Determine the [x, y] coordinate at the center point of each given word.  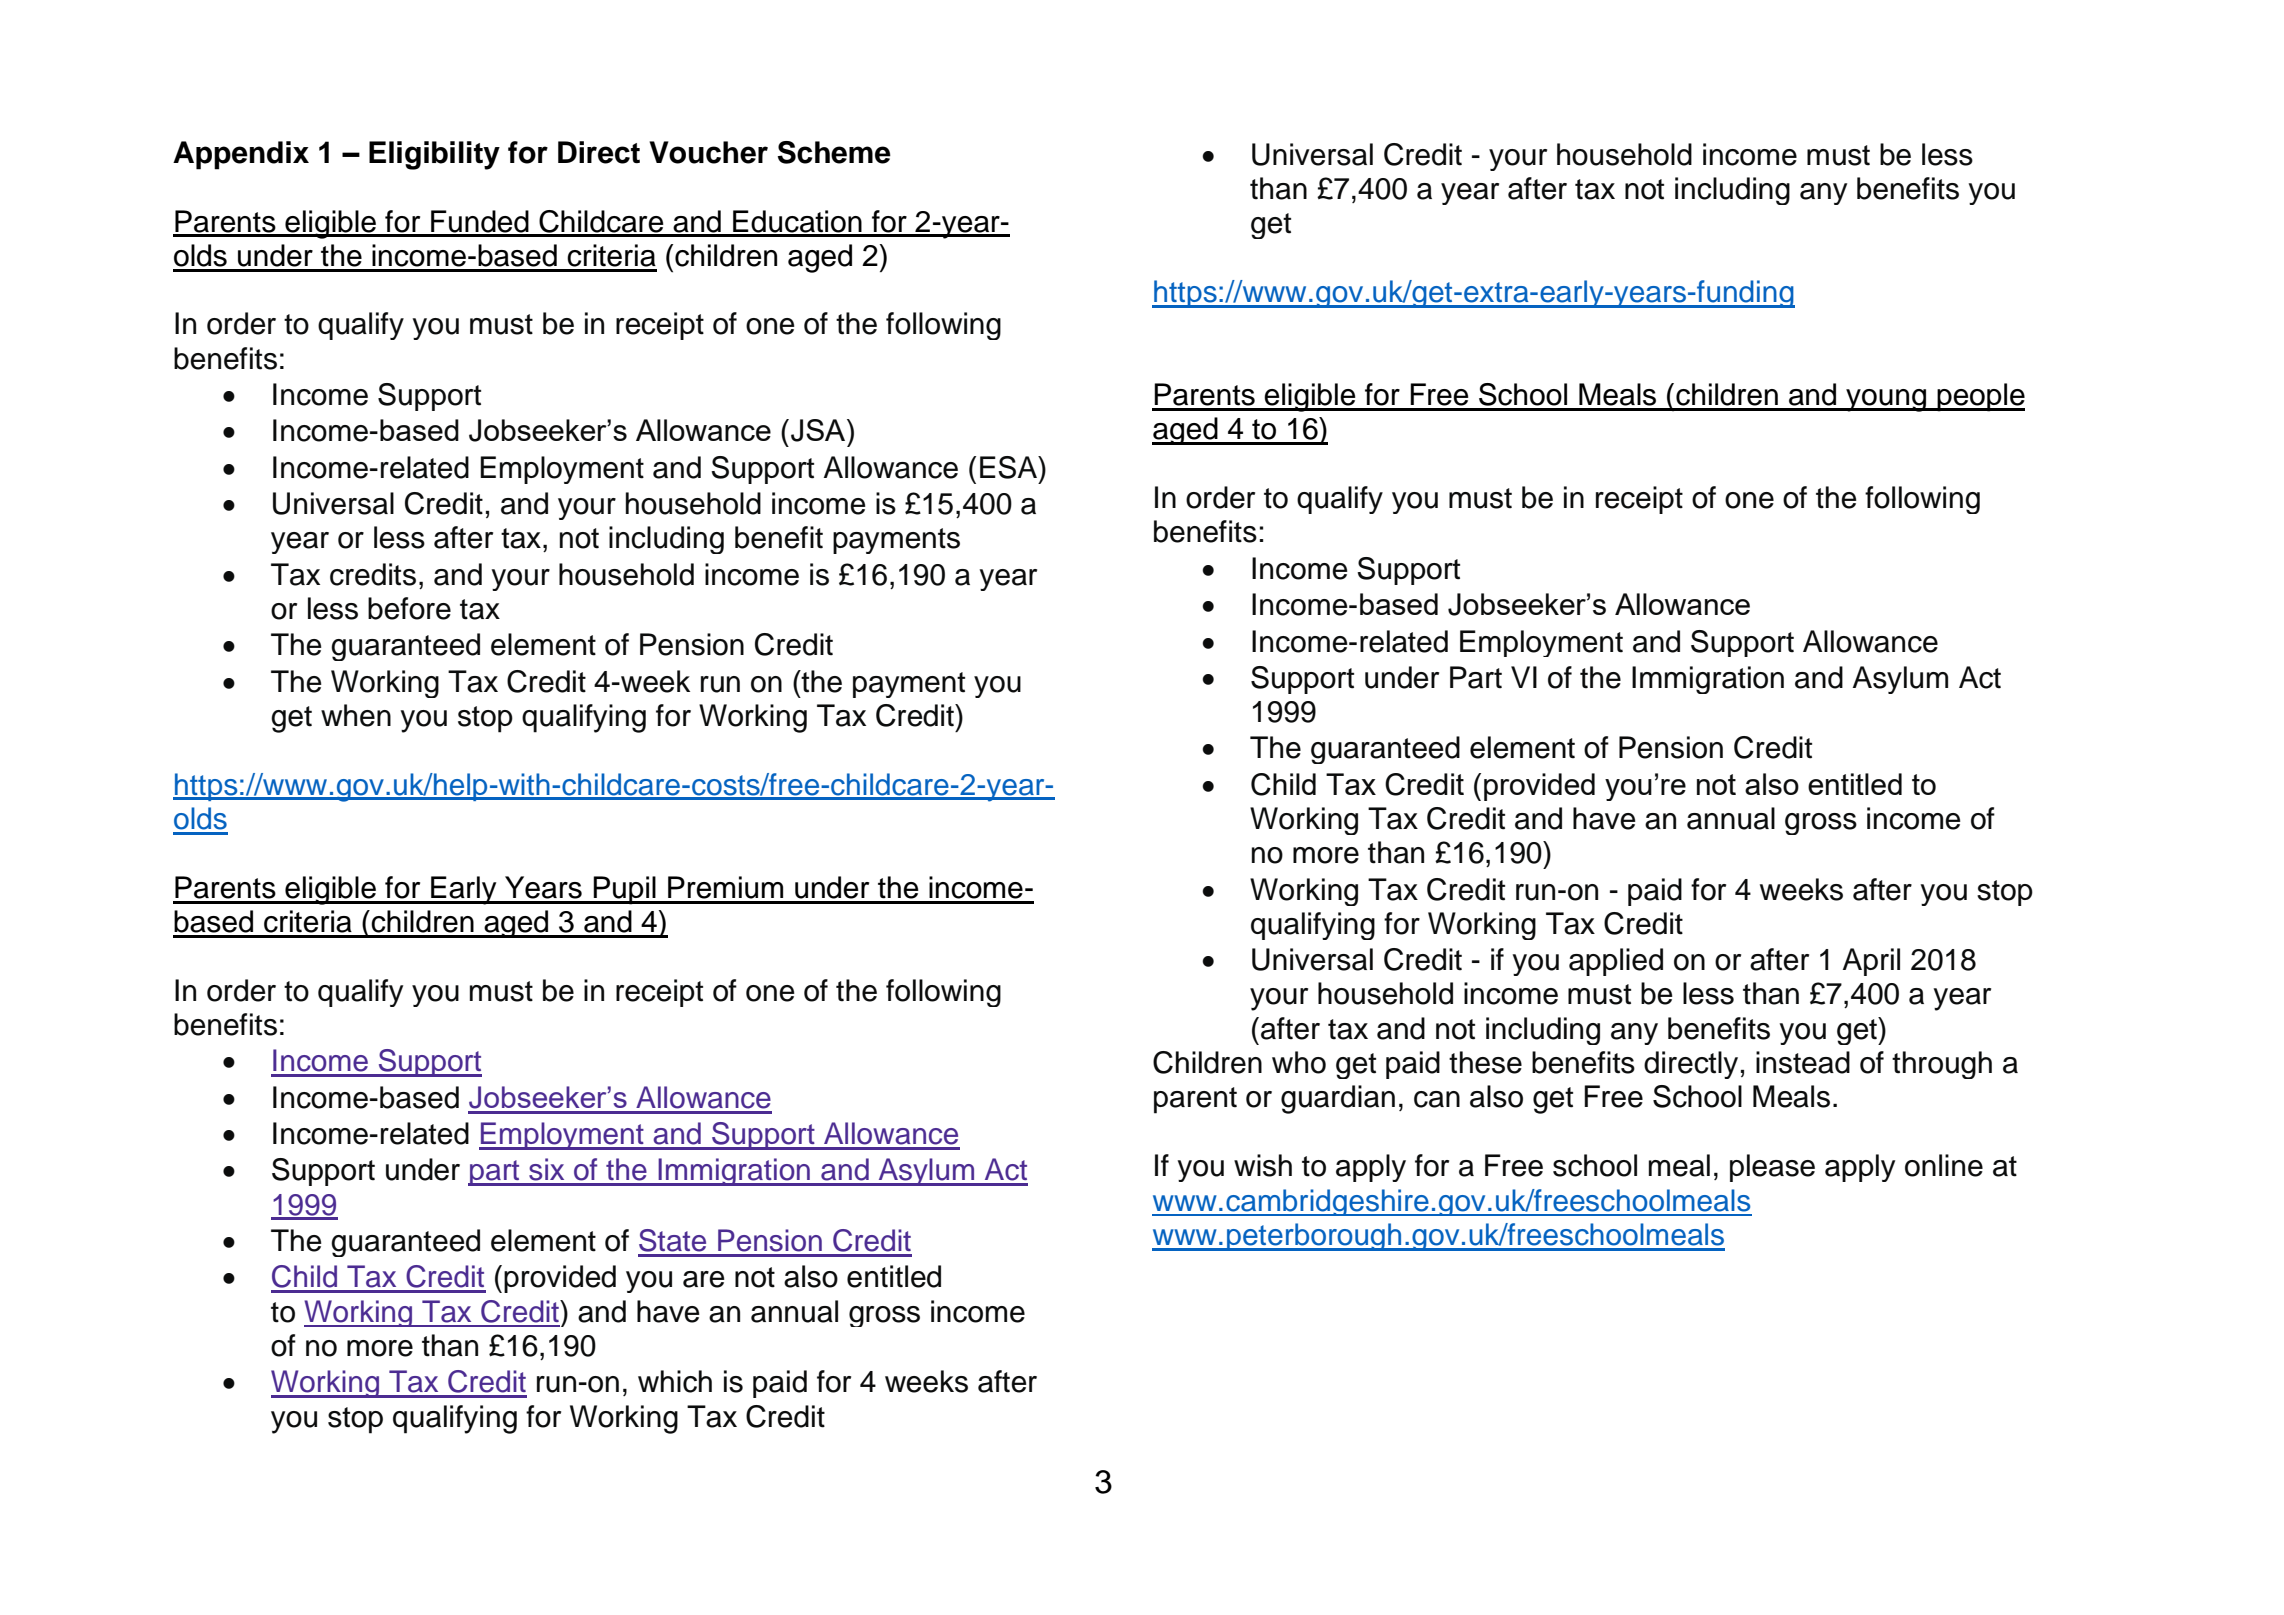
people [1980, 397]
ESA [1010, 467]
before [409, 608]
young [1886, 400]
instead [1803, 1062]
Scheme [834, 152]
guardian [1338, 1099]
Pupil [624, 890]
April [1871, 962]
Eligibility [434, 155]
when [356, 715]
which [675, 1381]
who [1299, 1062]
